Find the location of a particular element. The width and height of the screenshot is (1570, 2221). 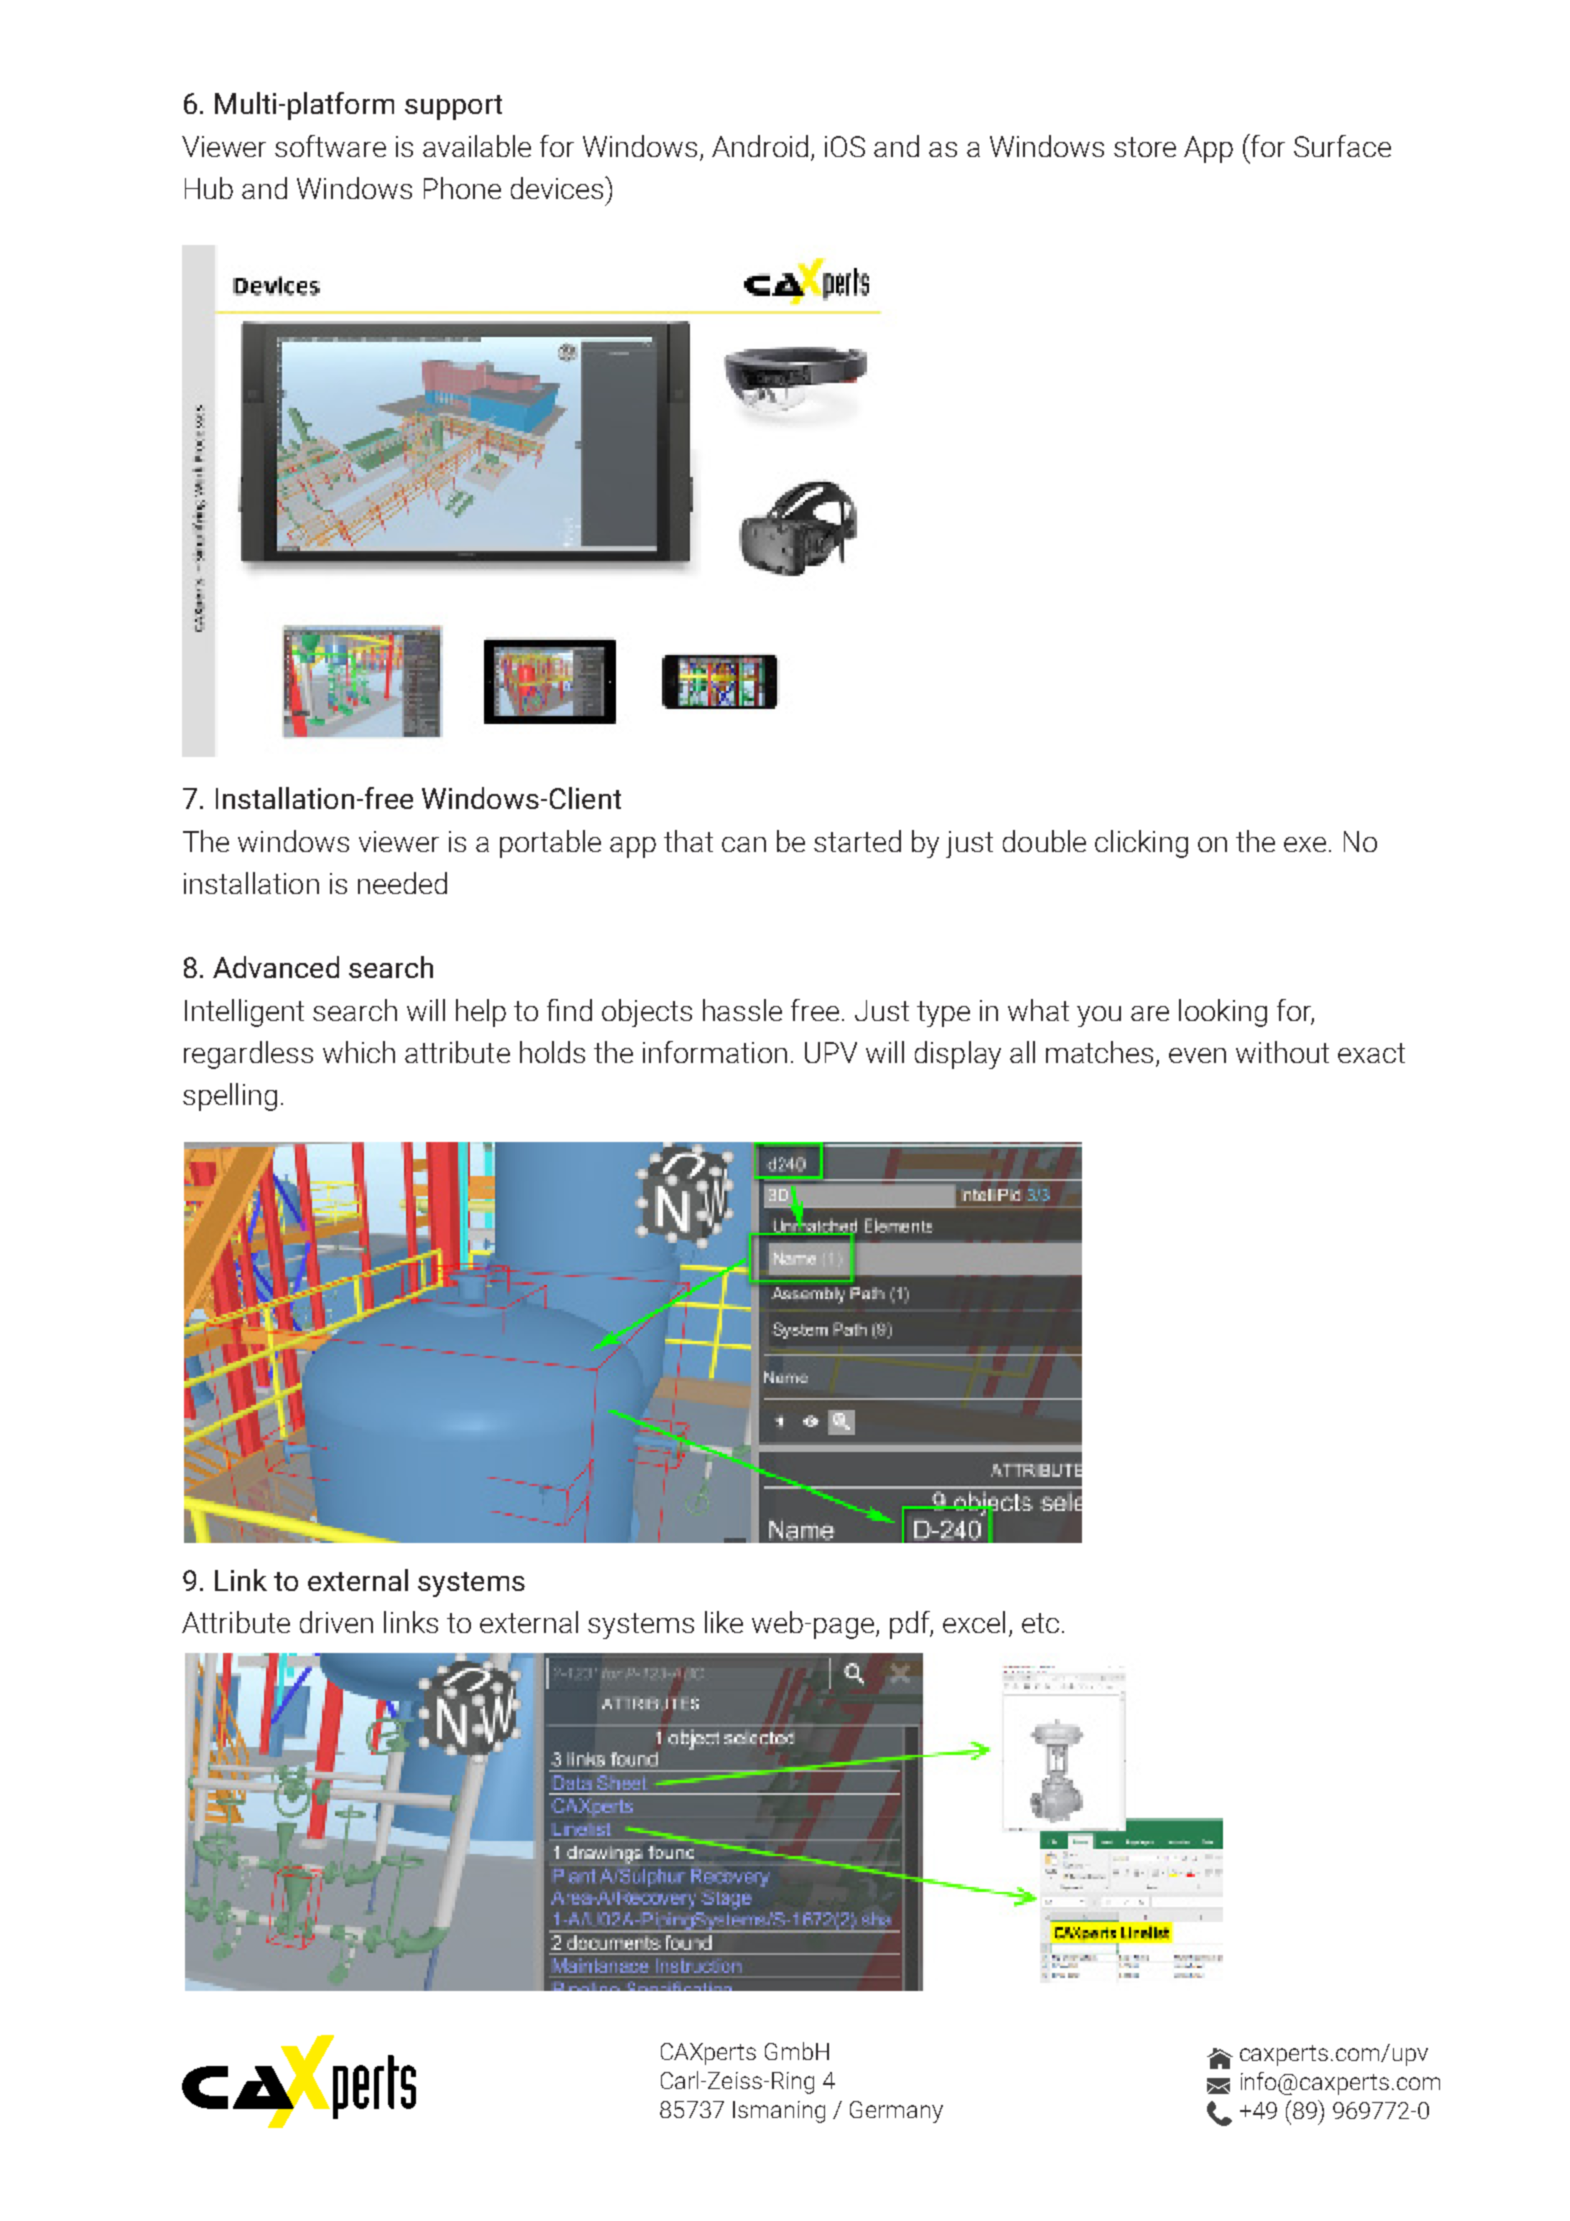

store is located at coordinates (1145, 147).
